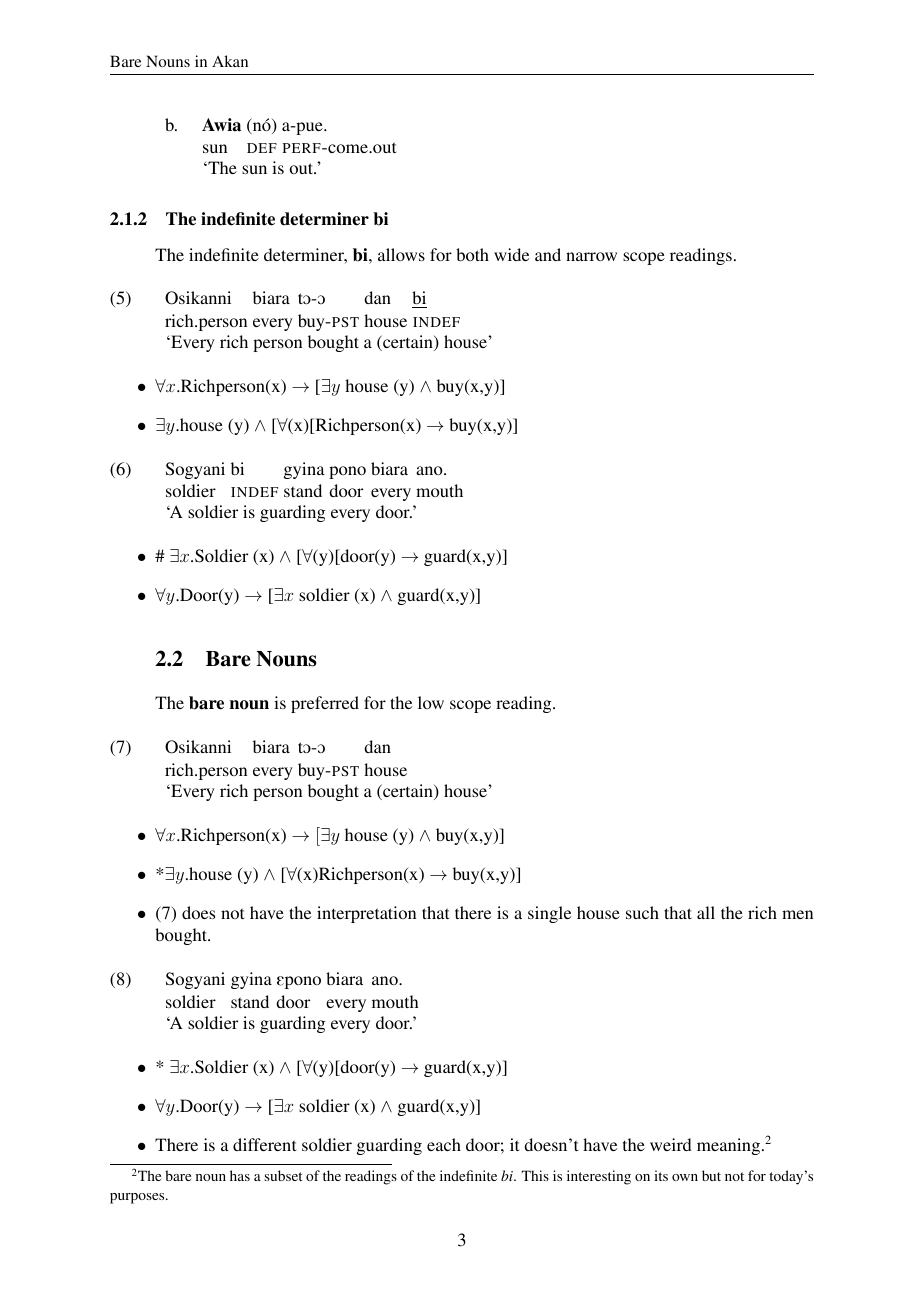  Describe the element at coordinates (642, 912) in the screenshot. I see `such` at that location.
